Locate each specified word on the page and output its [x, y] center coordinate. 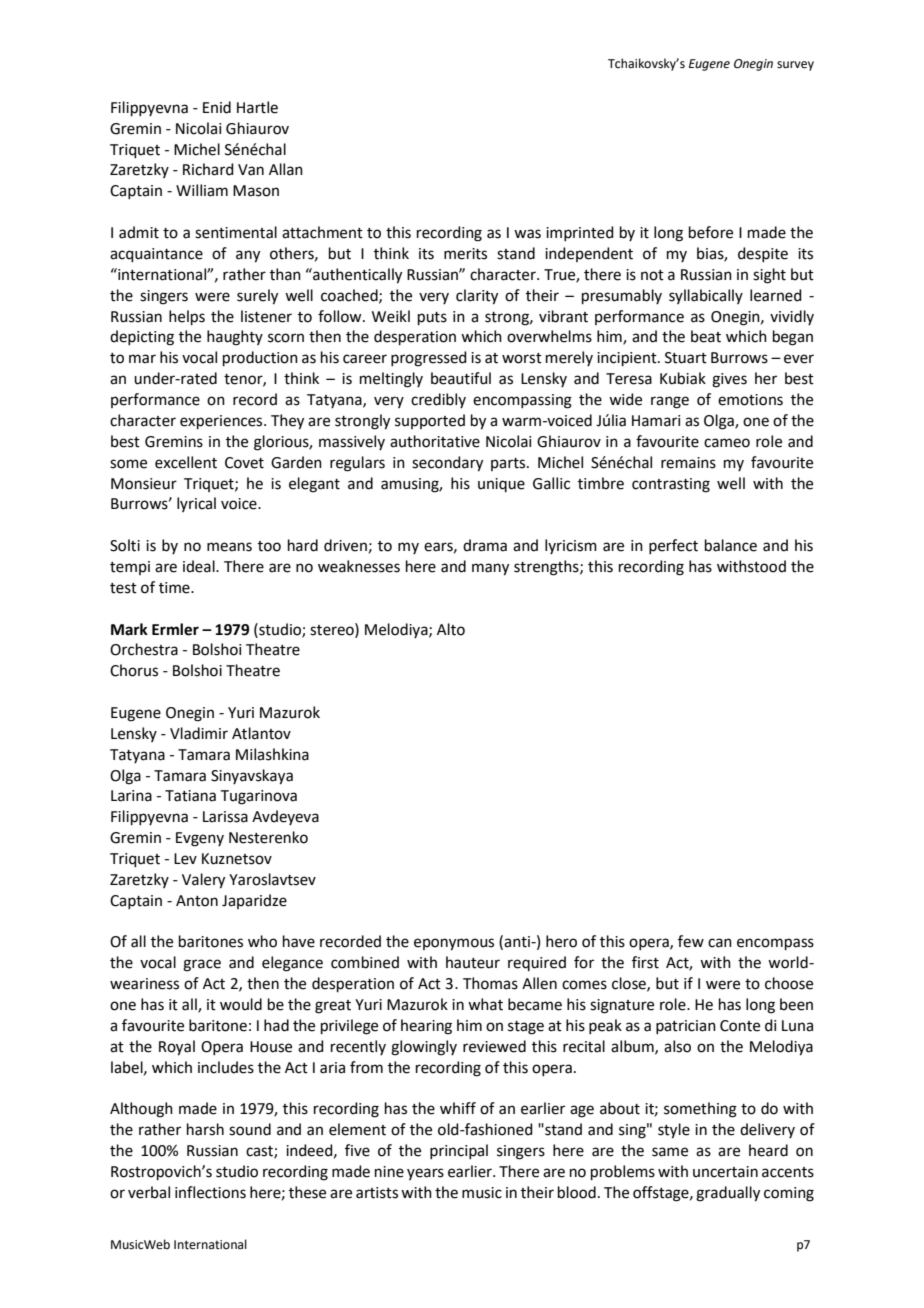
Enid [217, 107]
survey [795, 66]
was [527, 234]
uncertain [725, 1172]
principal [459, 1151]
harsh [205, 1129]
